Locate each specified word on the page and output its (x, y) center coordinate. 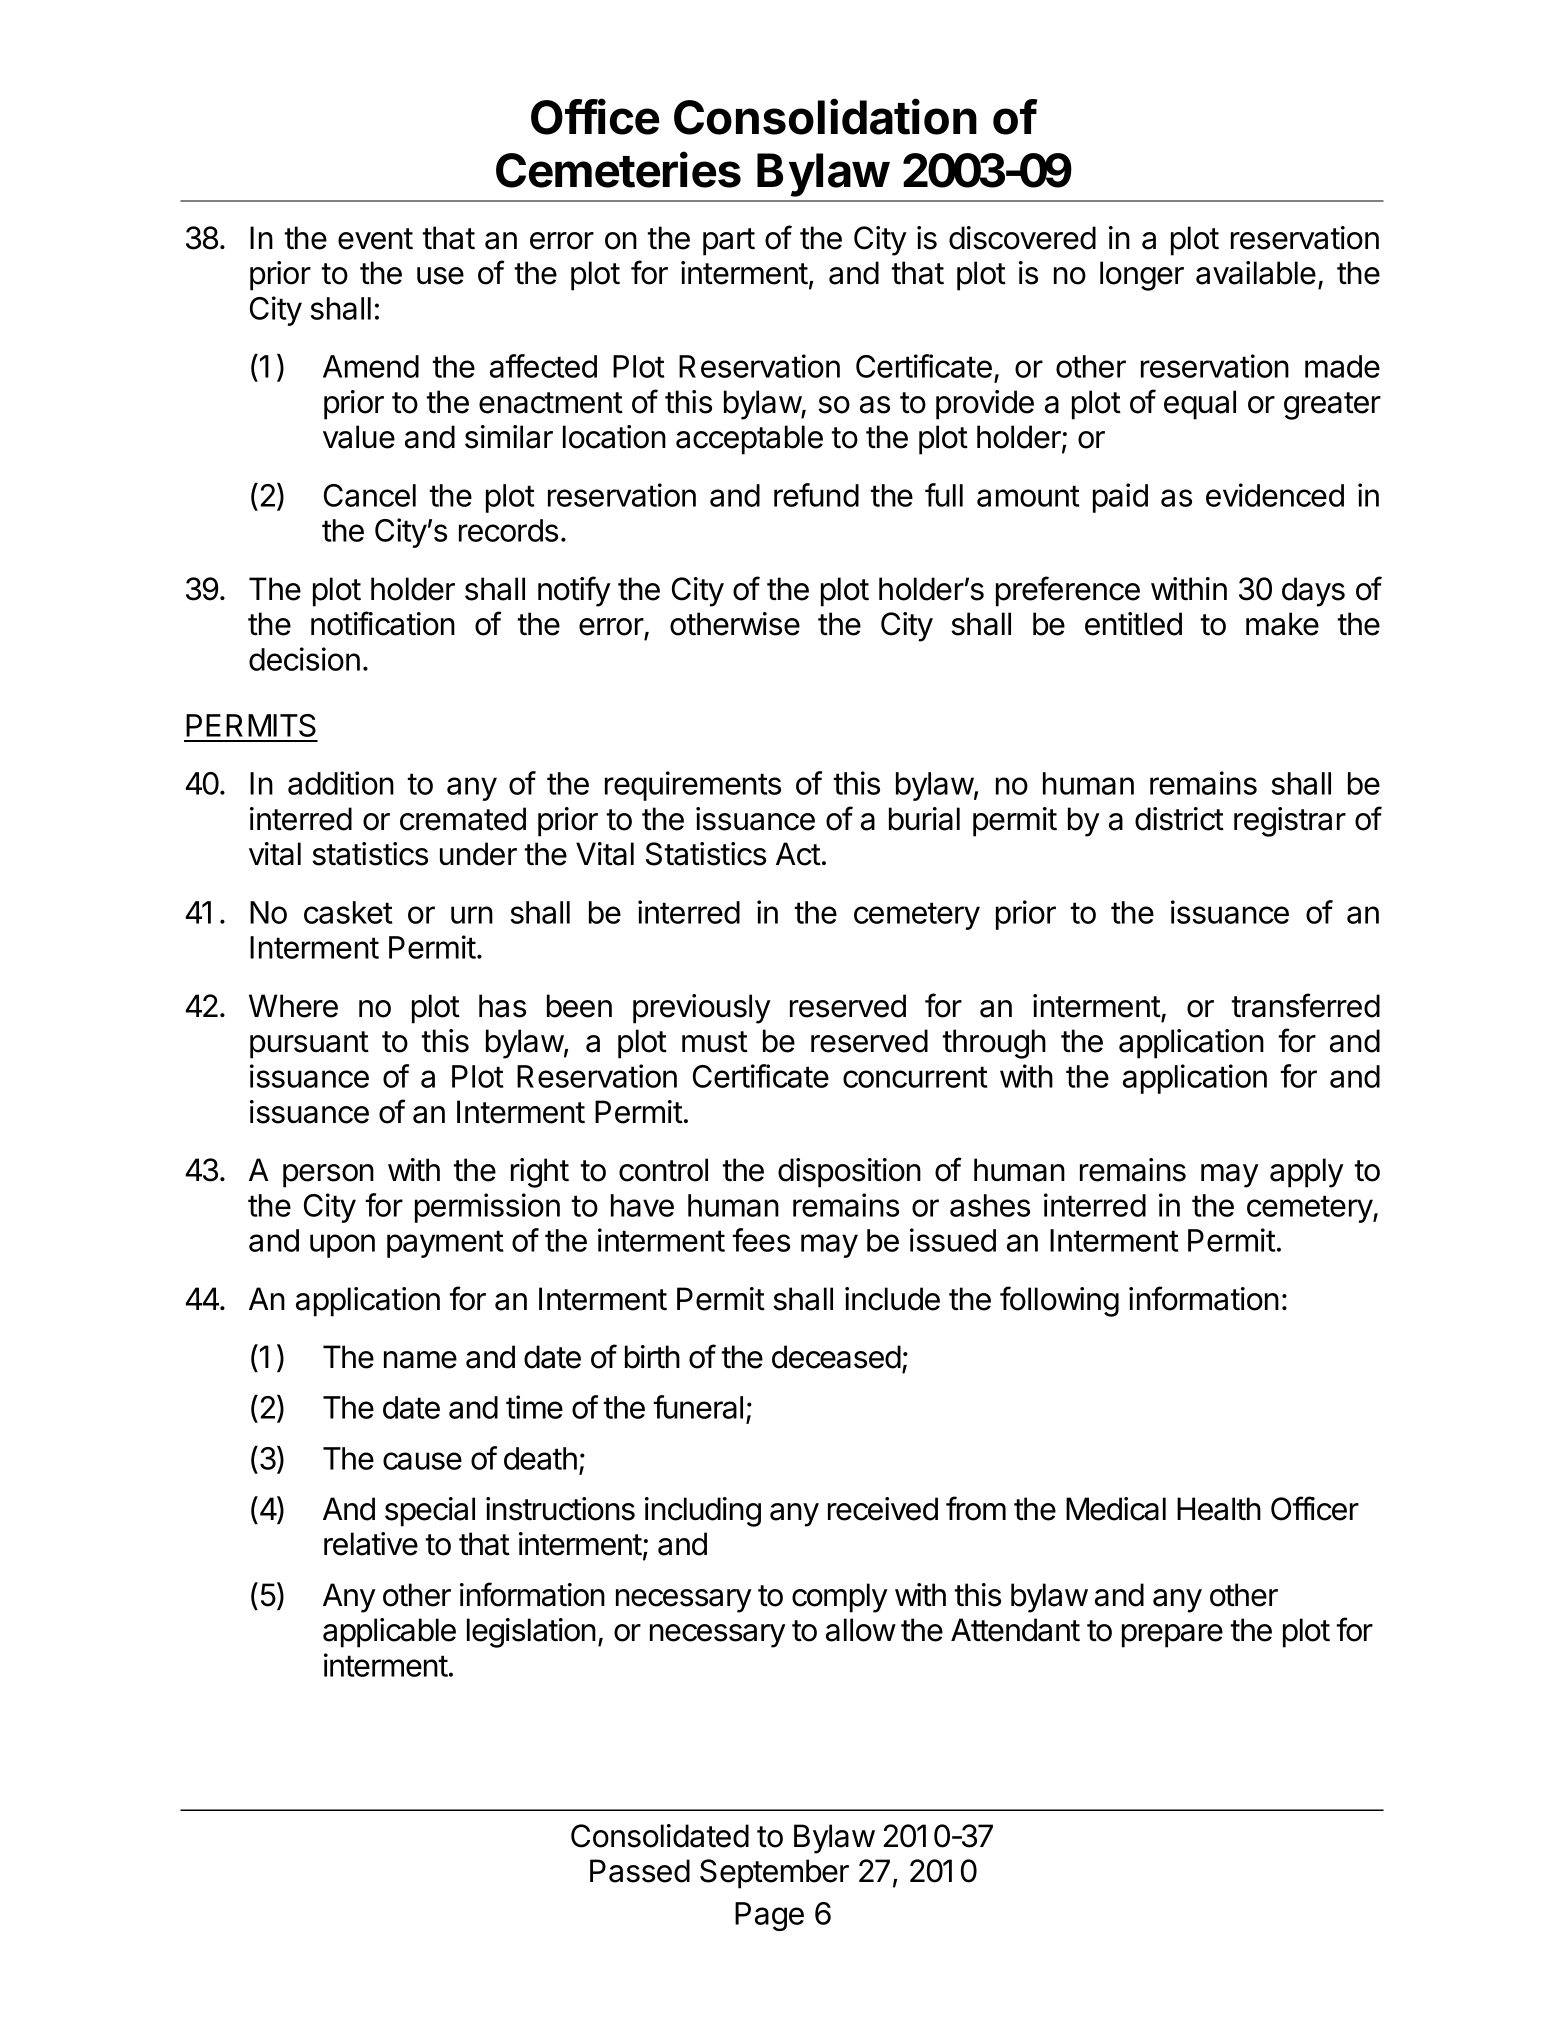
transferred (1305, 1005)
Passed (640, 1871)
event (375, 239)
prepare (1172, 1636)
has (502, 1006)
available (1256, 273)
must (715, 1042)
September (774, 1874)
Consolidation (825, 116)
